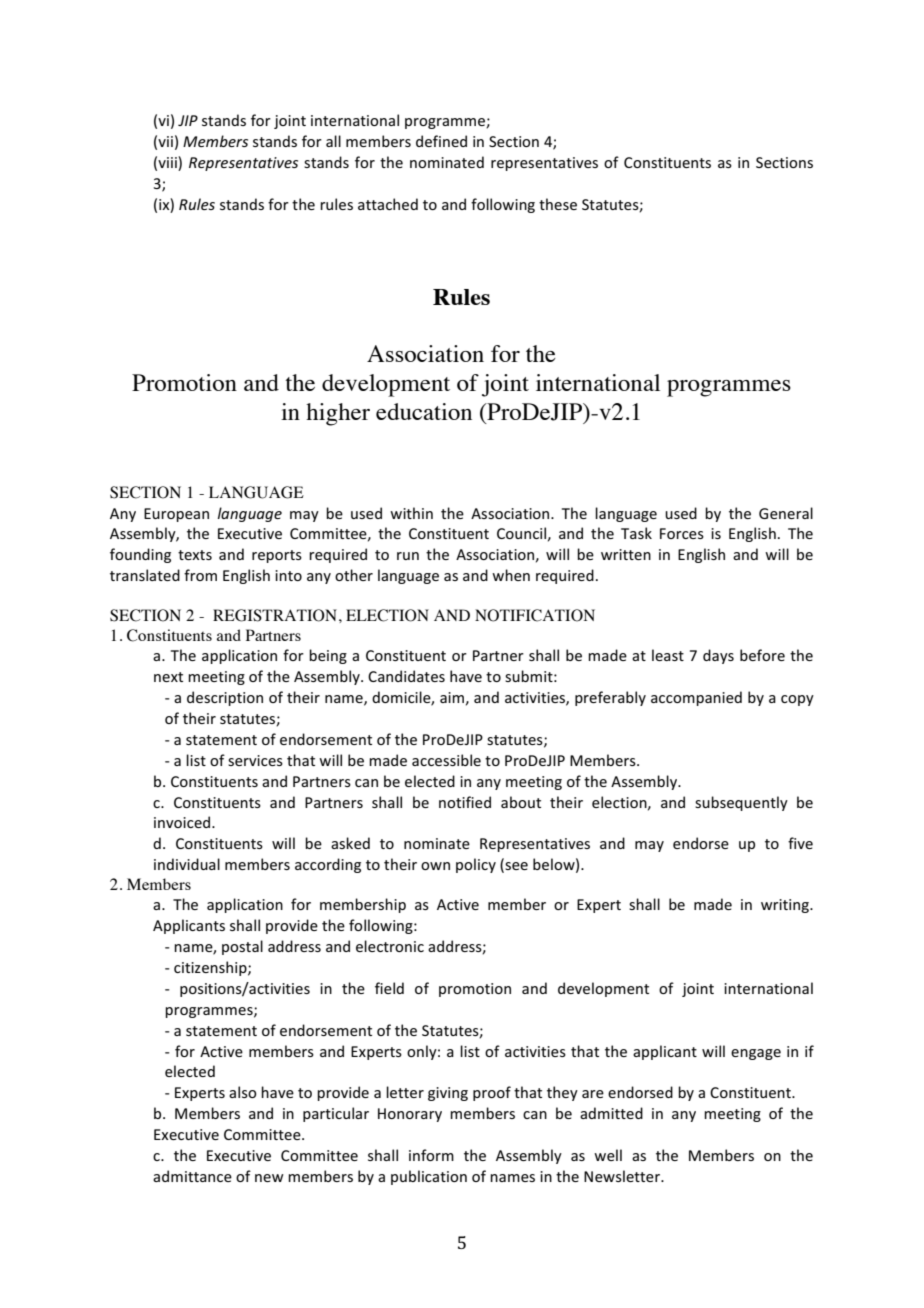  Describe the element at coordinates (441, 141) in the screenshot. I see `defined` at that location.
